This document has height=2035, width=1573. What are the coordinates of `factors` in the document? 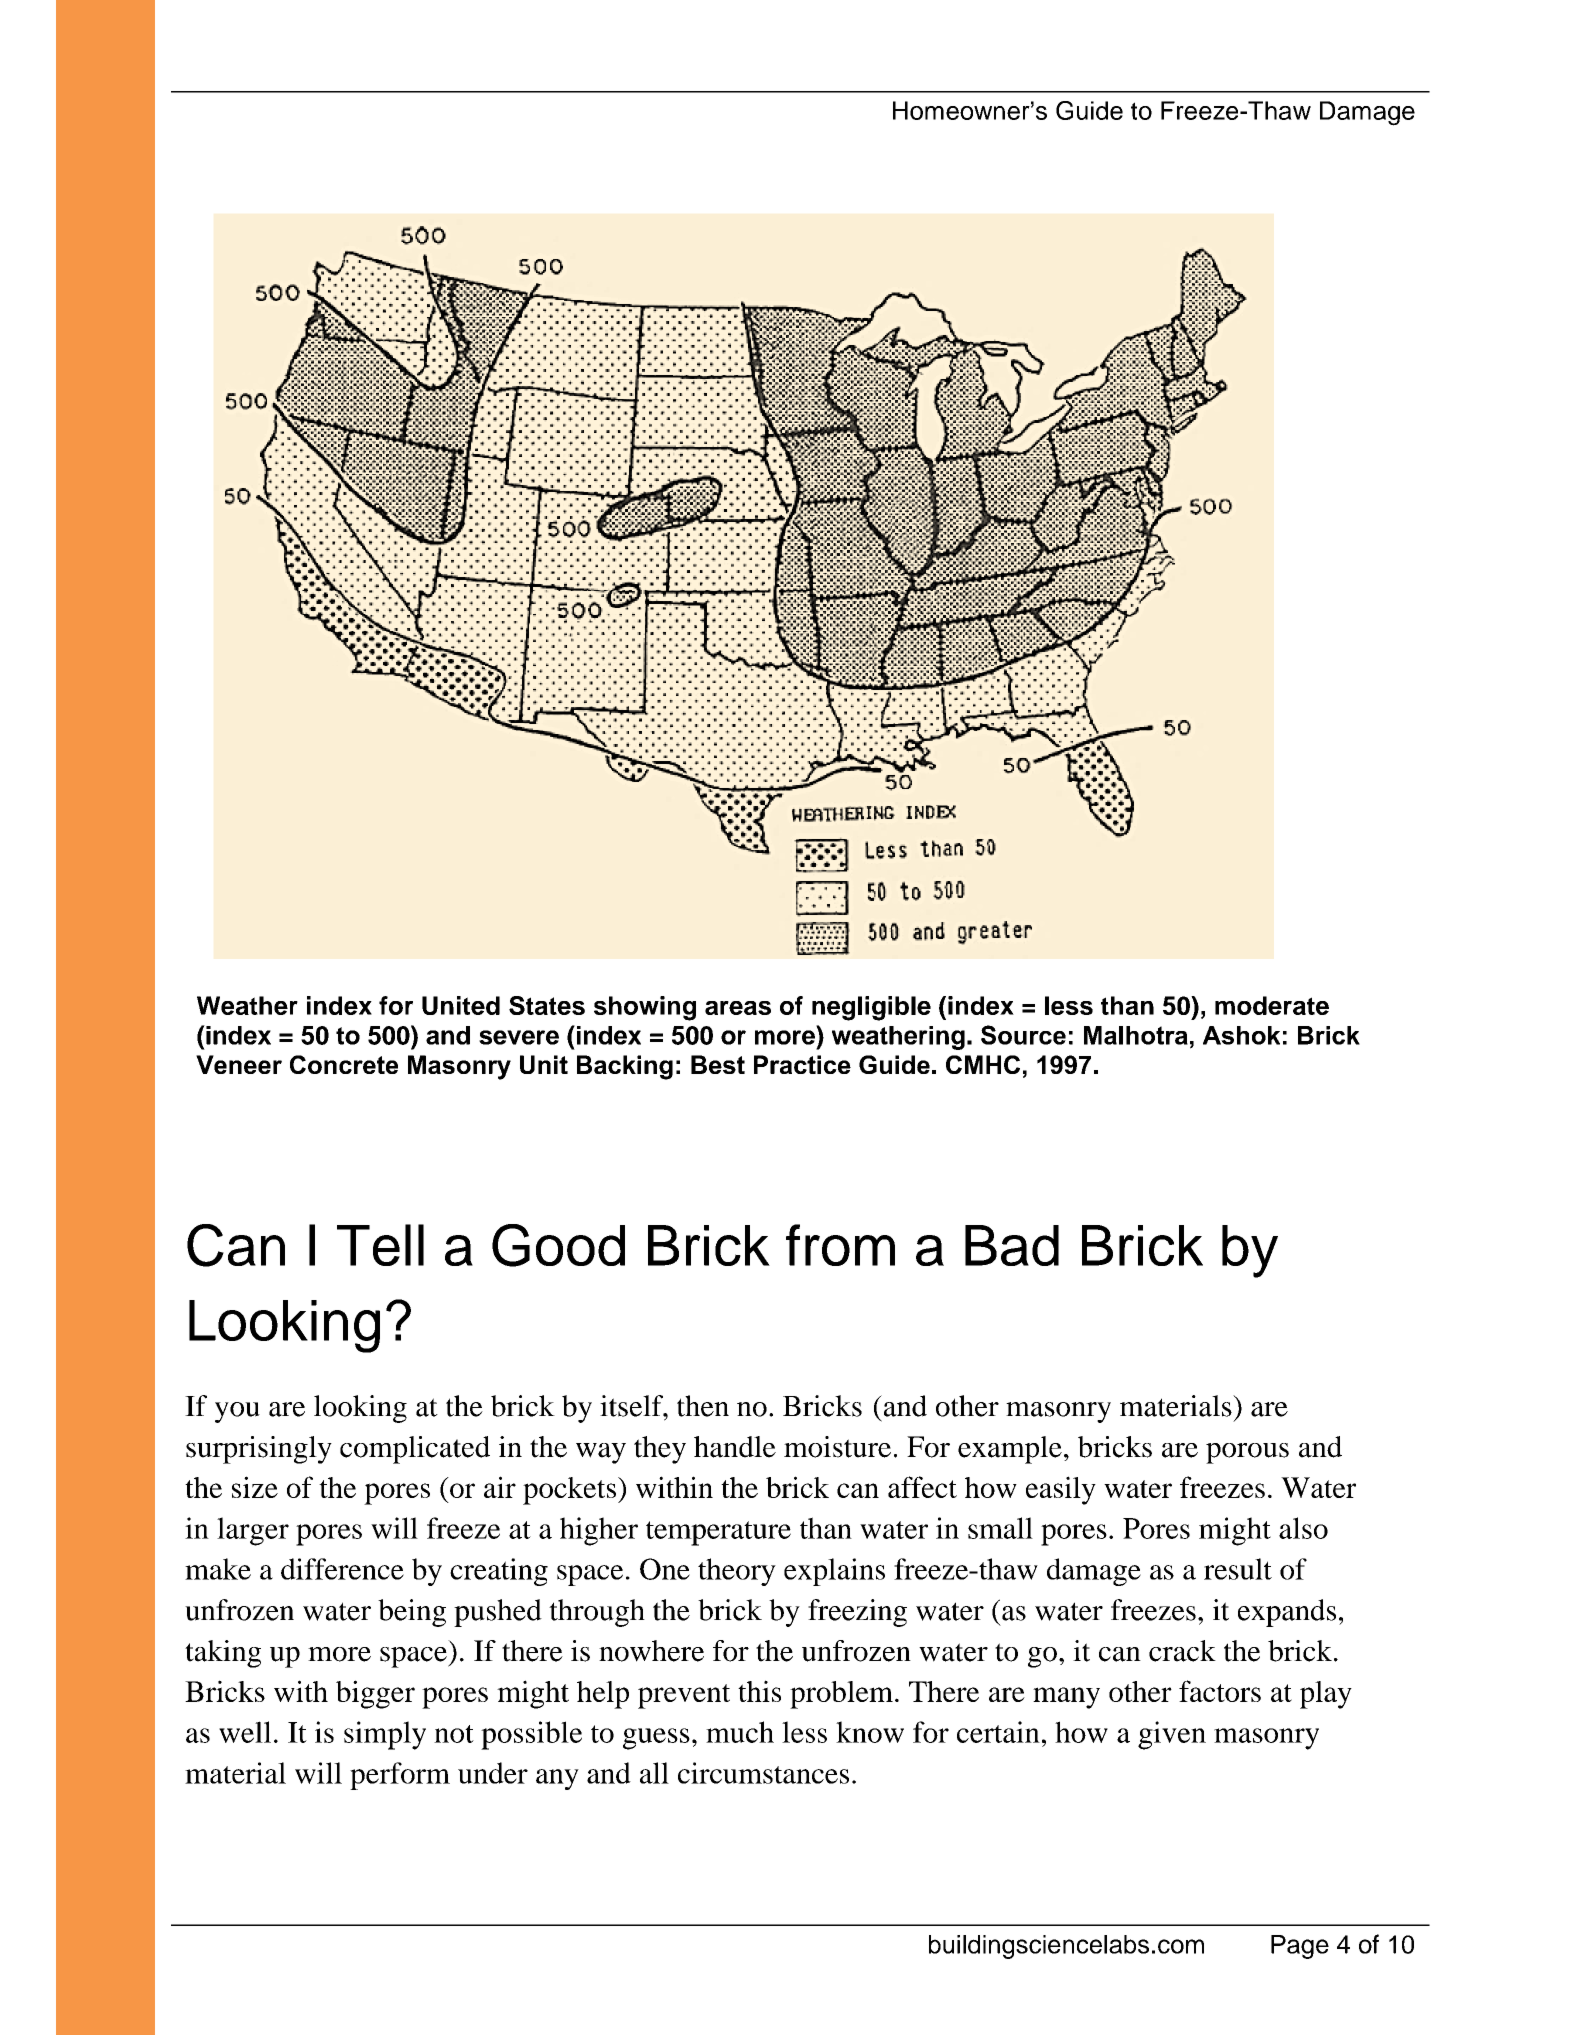 It's located at (1220, 1691).
